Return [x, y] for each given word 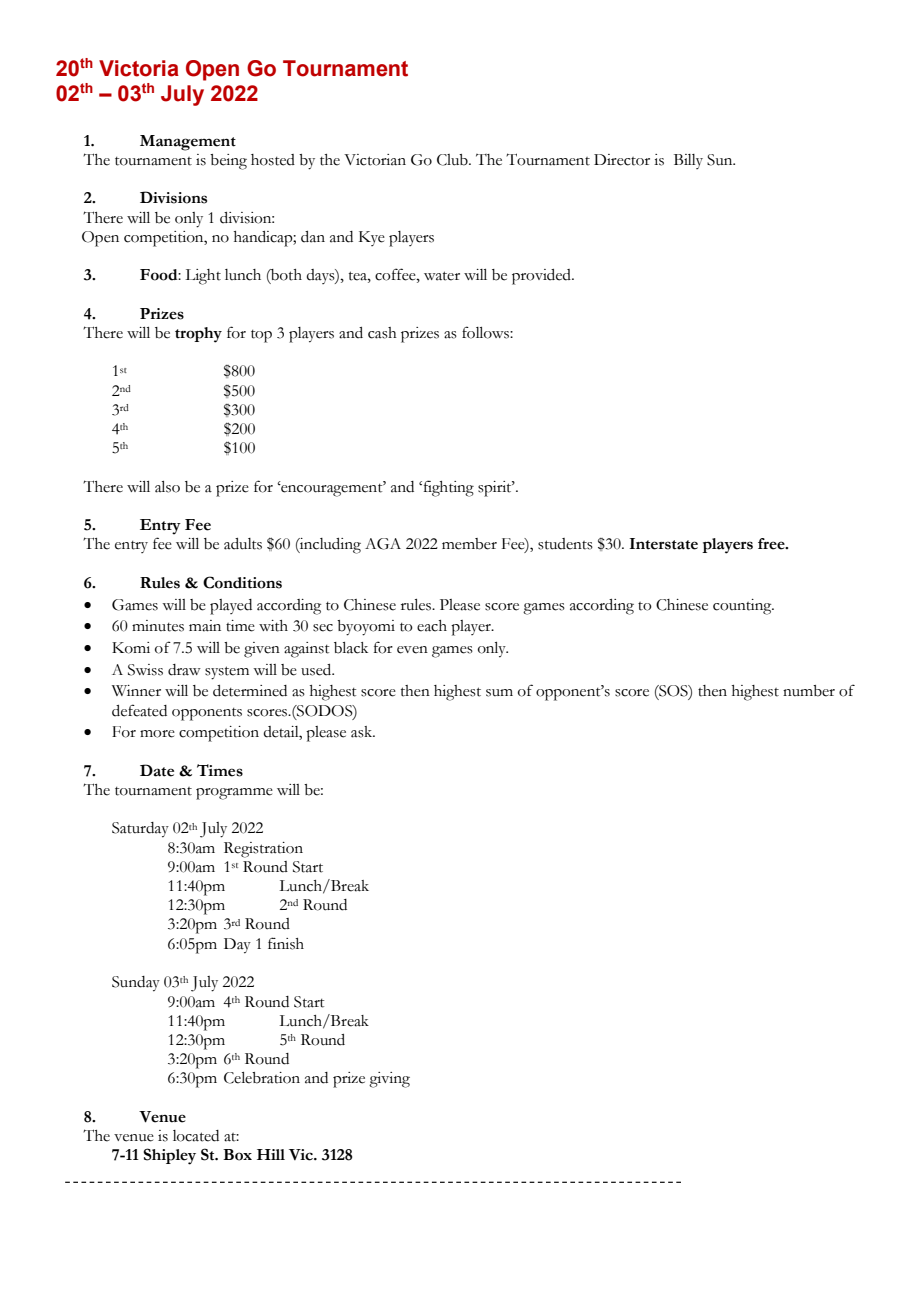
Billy [688, 161]
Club [453, 160]
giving [389, 1080]
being [228, 162]
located [196, 1136]
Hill [271, 1154]
